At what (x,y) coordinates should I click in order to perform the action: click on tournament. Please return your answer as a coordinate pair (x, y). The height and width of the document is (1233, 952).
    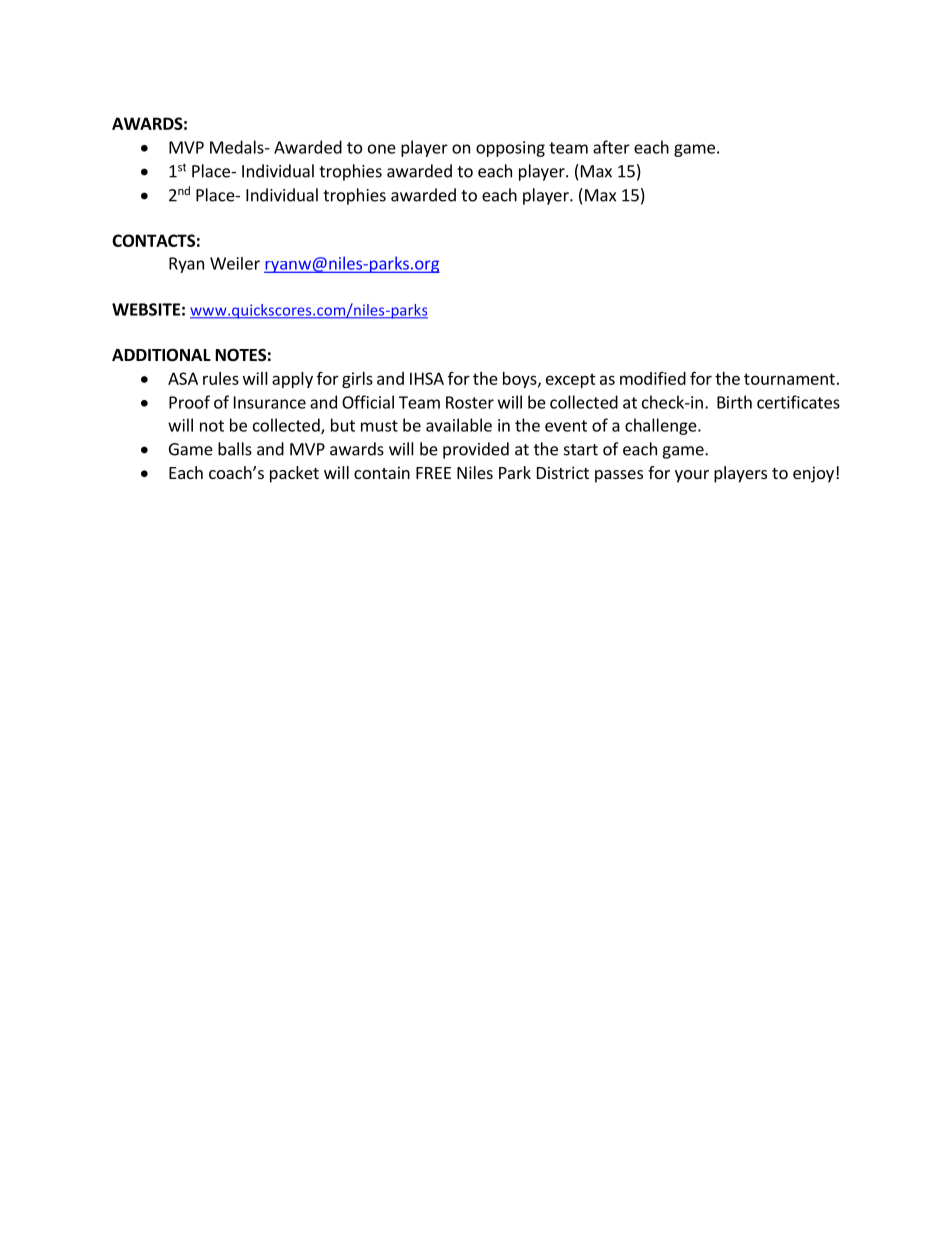
    Looking at the image, I should click on (789, 379).
